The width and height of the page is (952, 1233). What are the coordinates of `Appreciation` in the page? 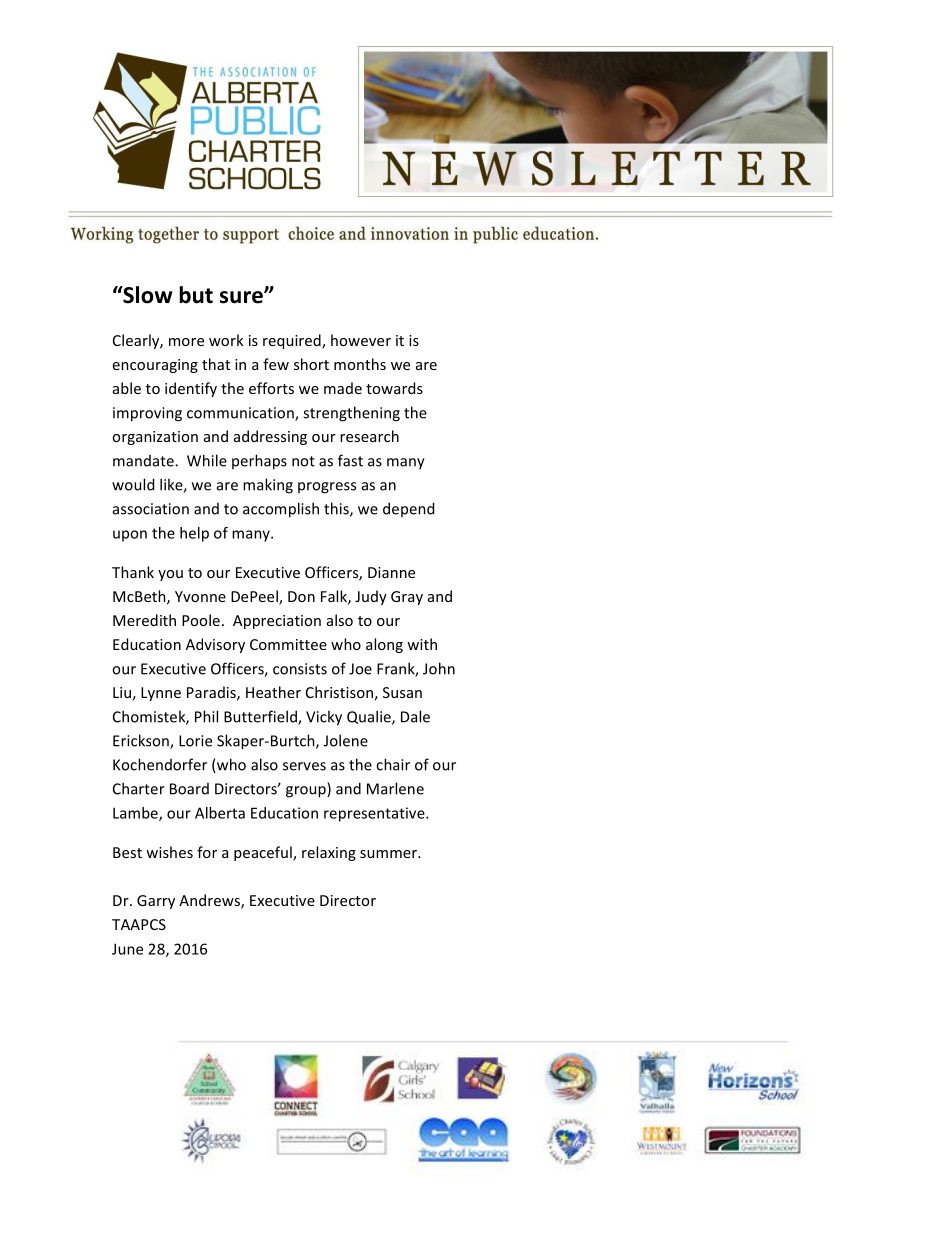 It's located at (277, 622).
